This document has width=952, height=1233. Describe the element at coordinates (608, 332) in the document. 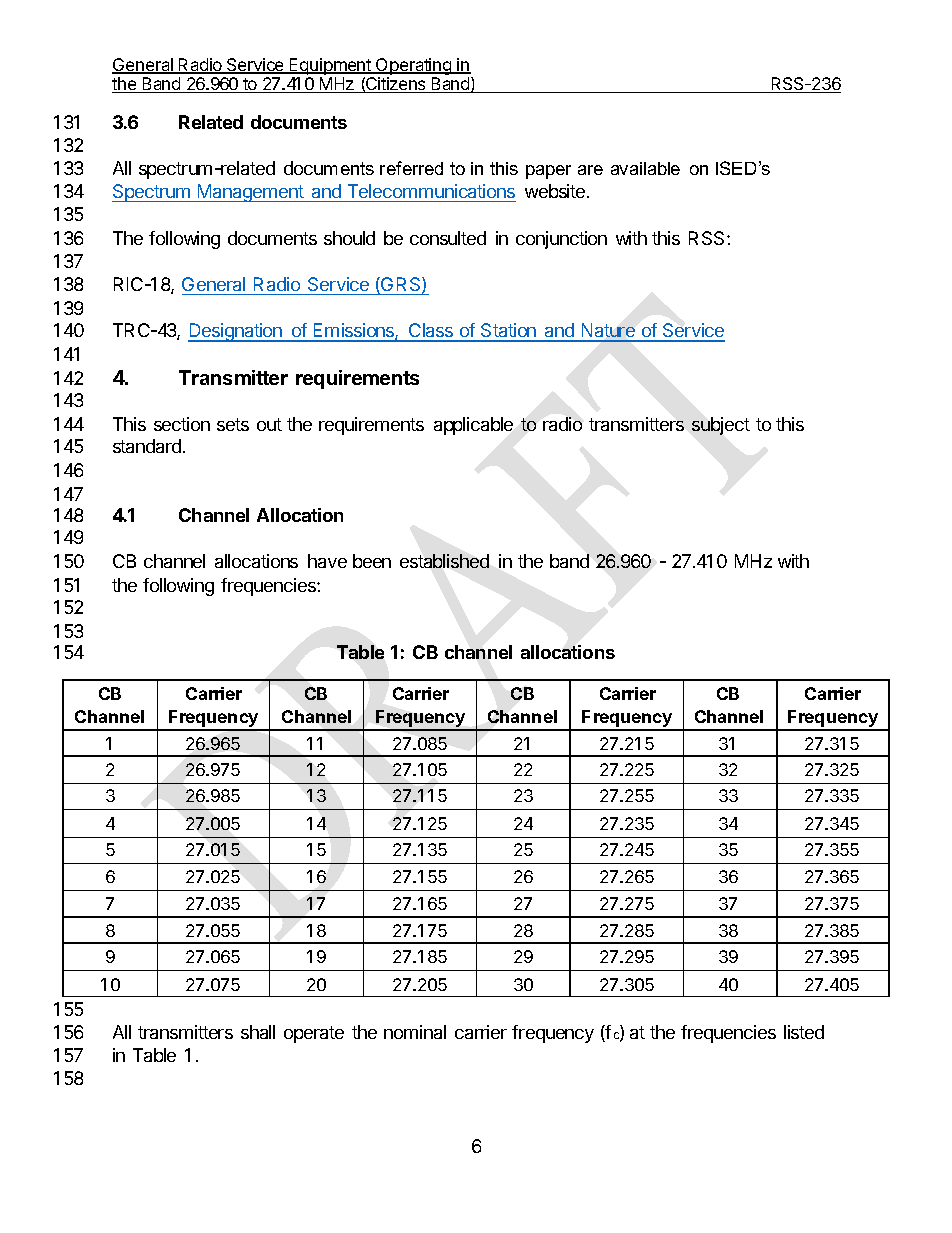

I see `Nature` at that location.
